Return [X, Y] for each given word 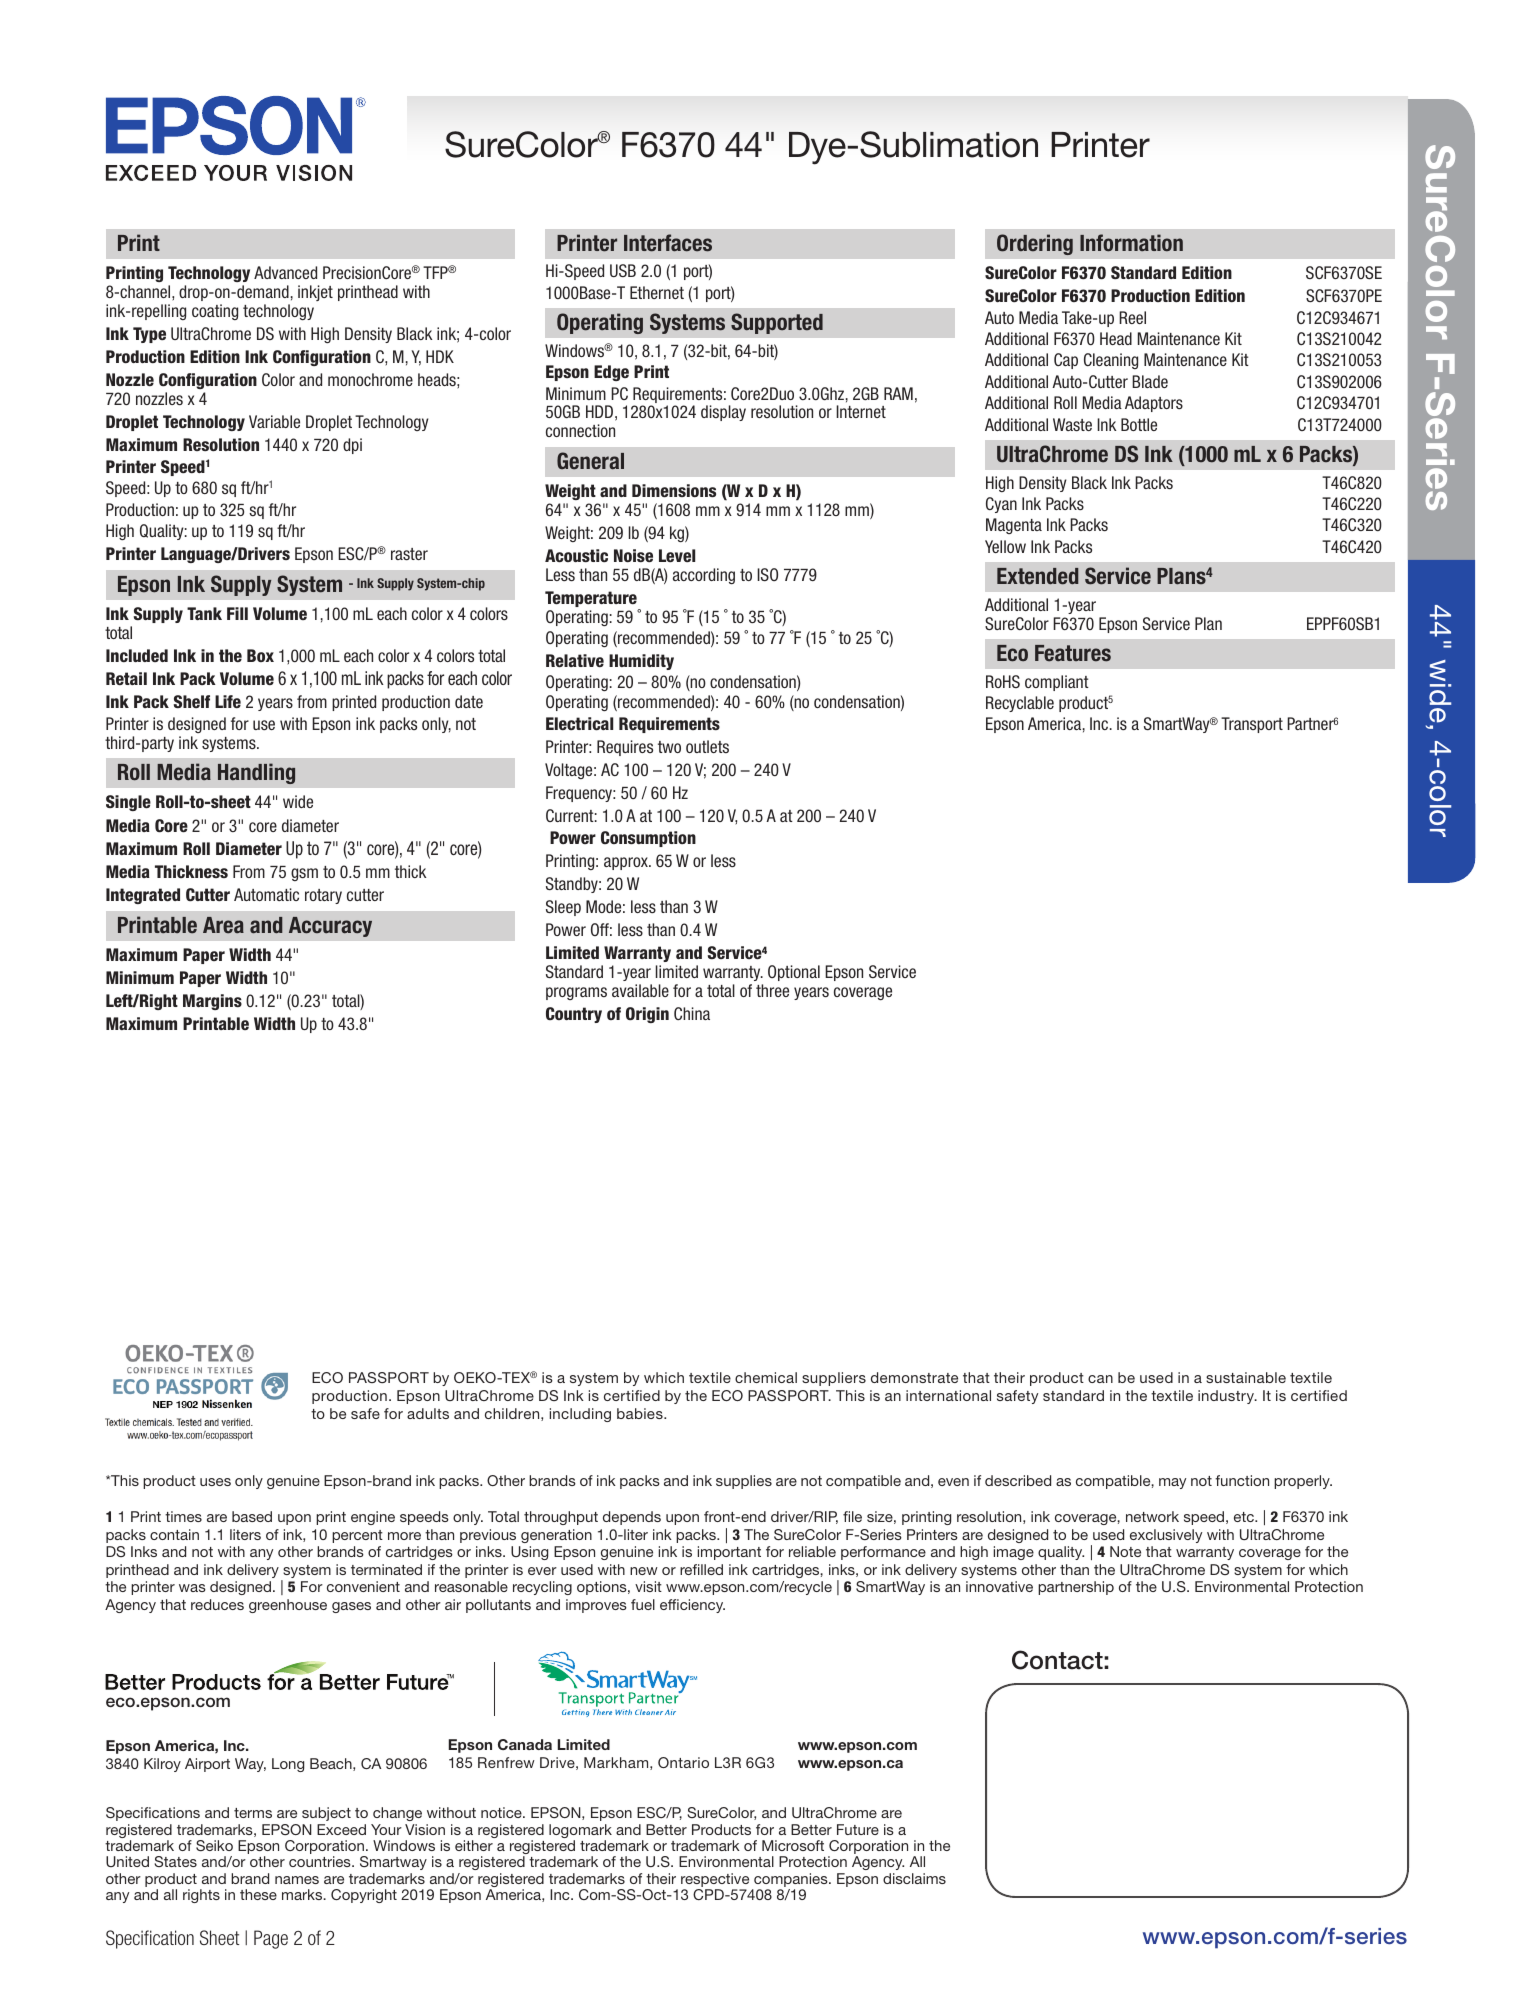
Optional [794, 973]
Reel [1132, 317]
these [258, 1894]
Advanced [285, 272]
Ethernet [657, 292]
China [692, 1013]
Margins [212, 1002]
